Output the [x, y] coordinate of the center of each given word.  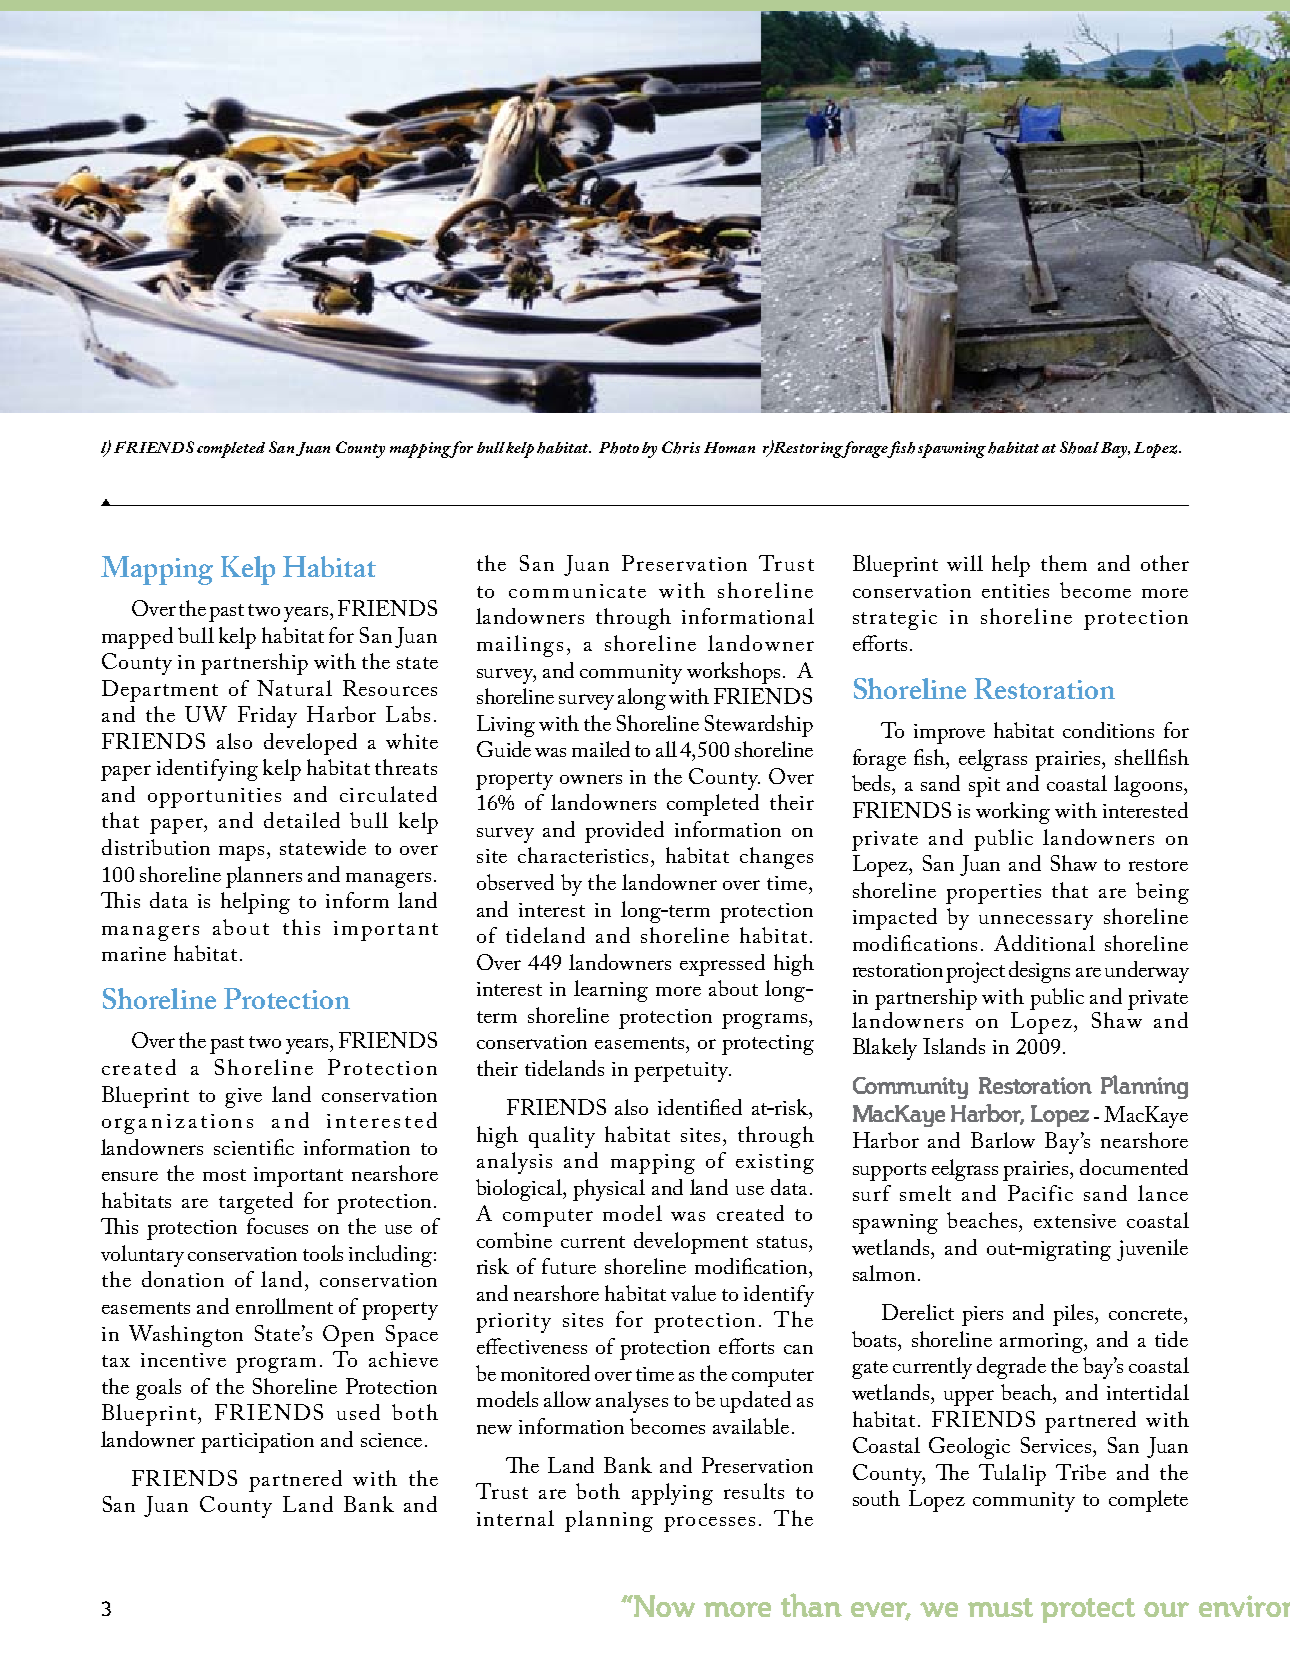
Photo [619, 448]
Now [663, 1606]
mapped [137, 638]
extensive [1075, 1221]
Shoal [1079, 447]
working [1013, 813]
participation [257, 1443]
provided [624, 832]
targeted [256, 1203]
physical [609, 1190]
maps [243, 853]
